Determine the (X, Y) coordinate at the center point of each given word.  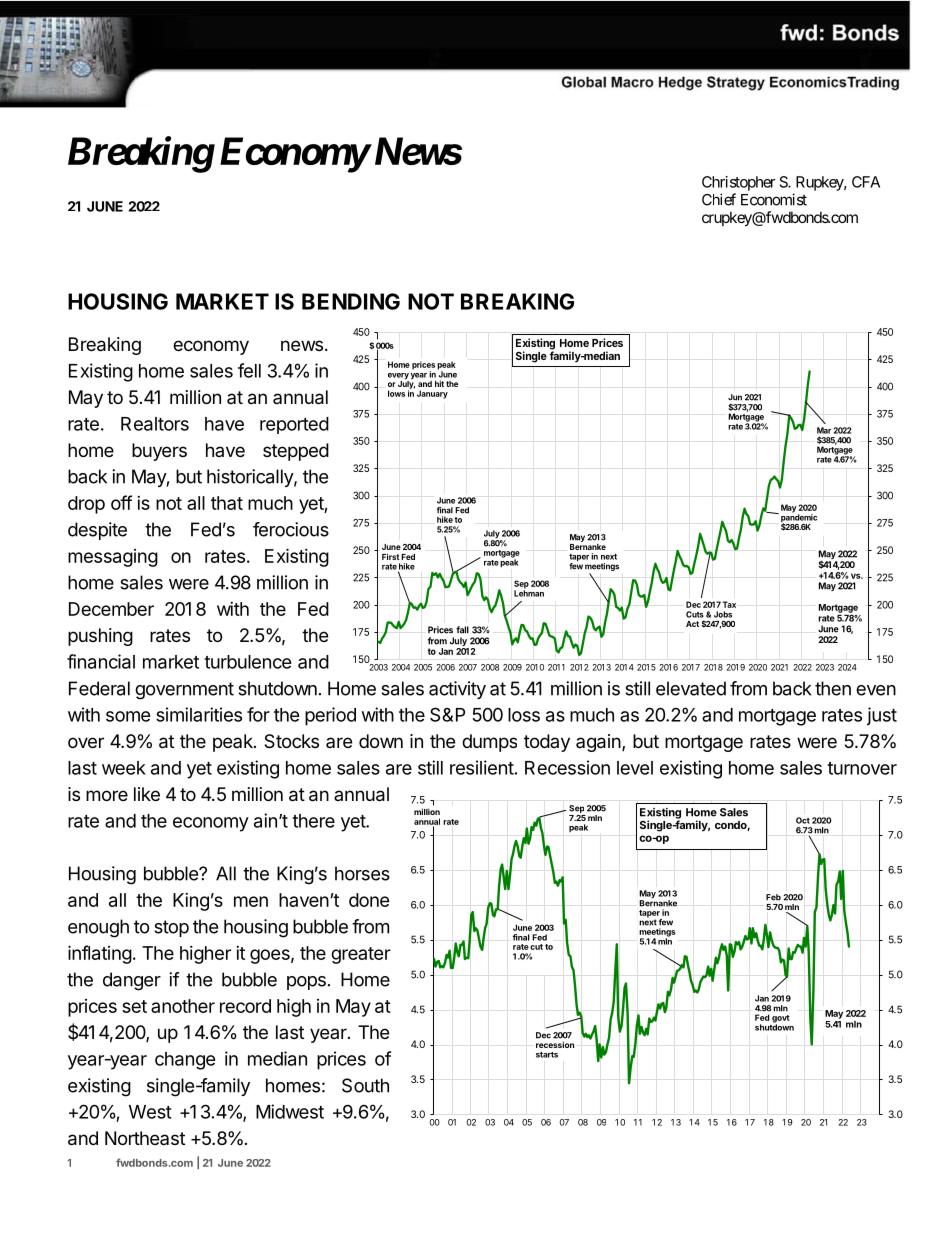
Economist (774, 199)
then (833, 688)
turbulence (248, 662)
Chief (719, 199)
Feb (773, 897)
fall (462, 630)
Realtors (155, 424)
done (369, 900)
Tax (729, 604)
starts (547, 1055)
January (432, 394)
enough (98, 928)
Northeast (145, 1138)
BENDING (351, 301)
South (365, 1085)
